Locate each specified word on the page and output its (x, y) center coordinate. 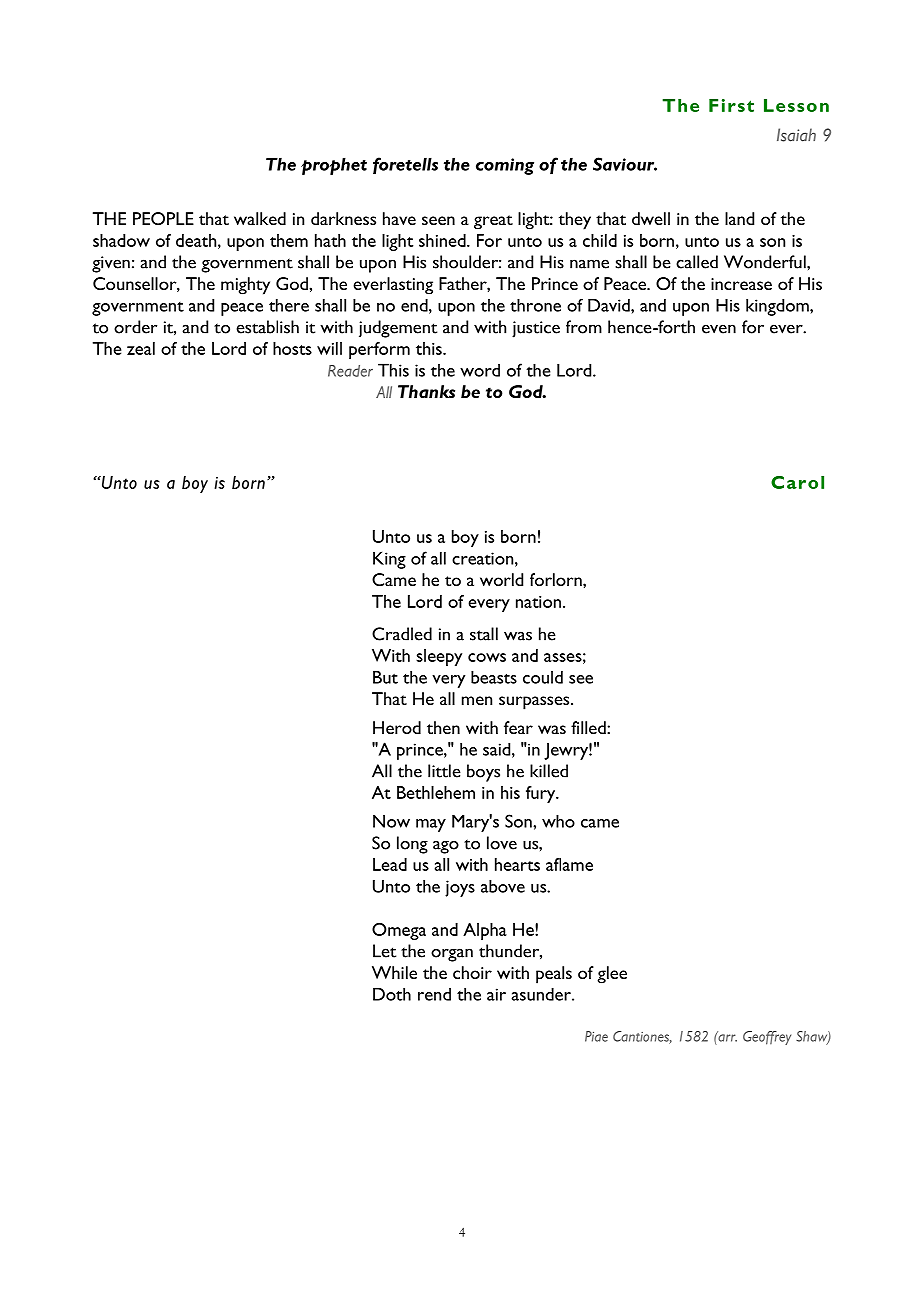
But (385, 677)
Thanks (426, 391)
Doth (392, 994)
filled (589, 727)
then (443, 727)
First (731, 105)
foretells (405, 165)
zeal (141, 348)
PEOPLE (163, 218)
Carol (797, 482)
